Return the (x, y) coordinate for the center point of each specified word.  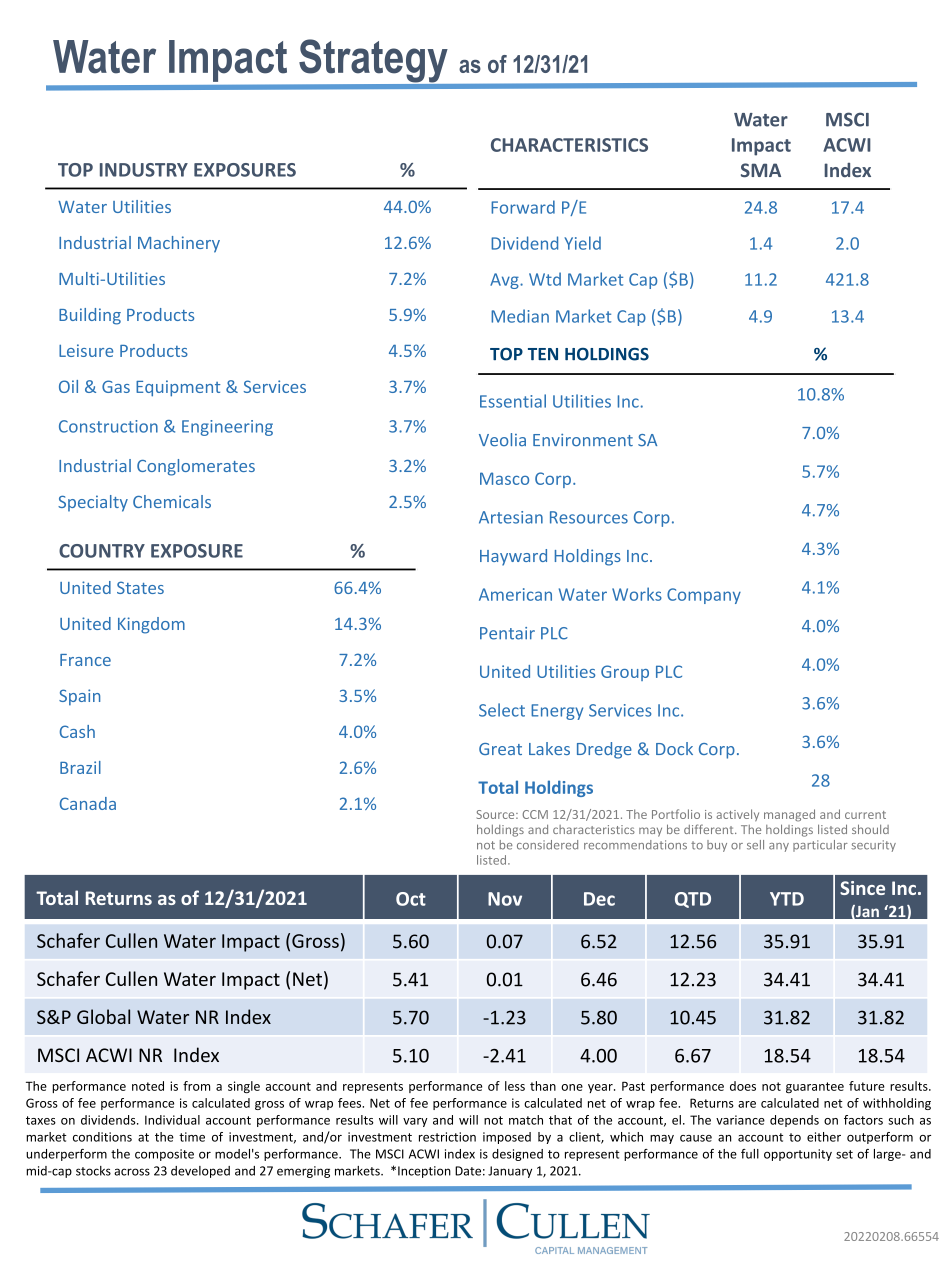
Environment (583, 440)
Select (502, 710)
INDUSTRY (144, 170)
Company (704, 596)
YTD (787, 899)
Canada (88, 803)
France (85, 660)
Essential (513, 401)
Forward (523, 207)
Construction (108, 426)
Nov (505, 899)
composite (164, 1155)
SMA (761, 170)
